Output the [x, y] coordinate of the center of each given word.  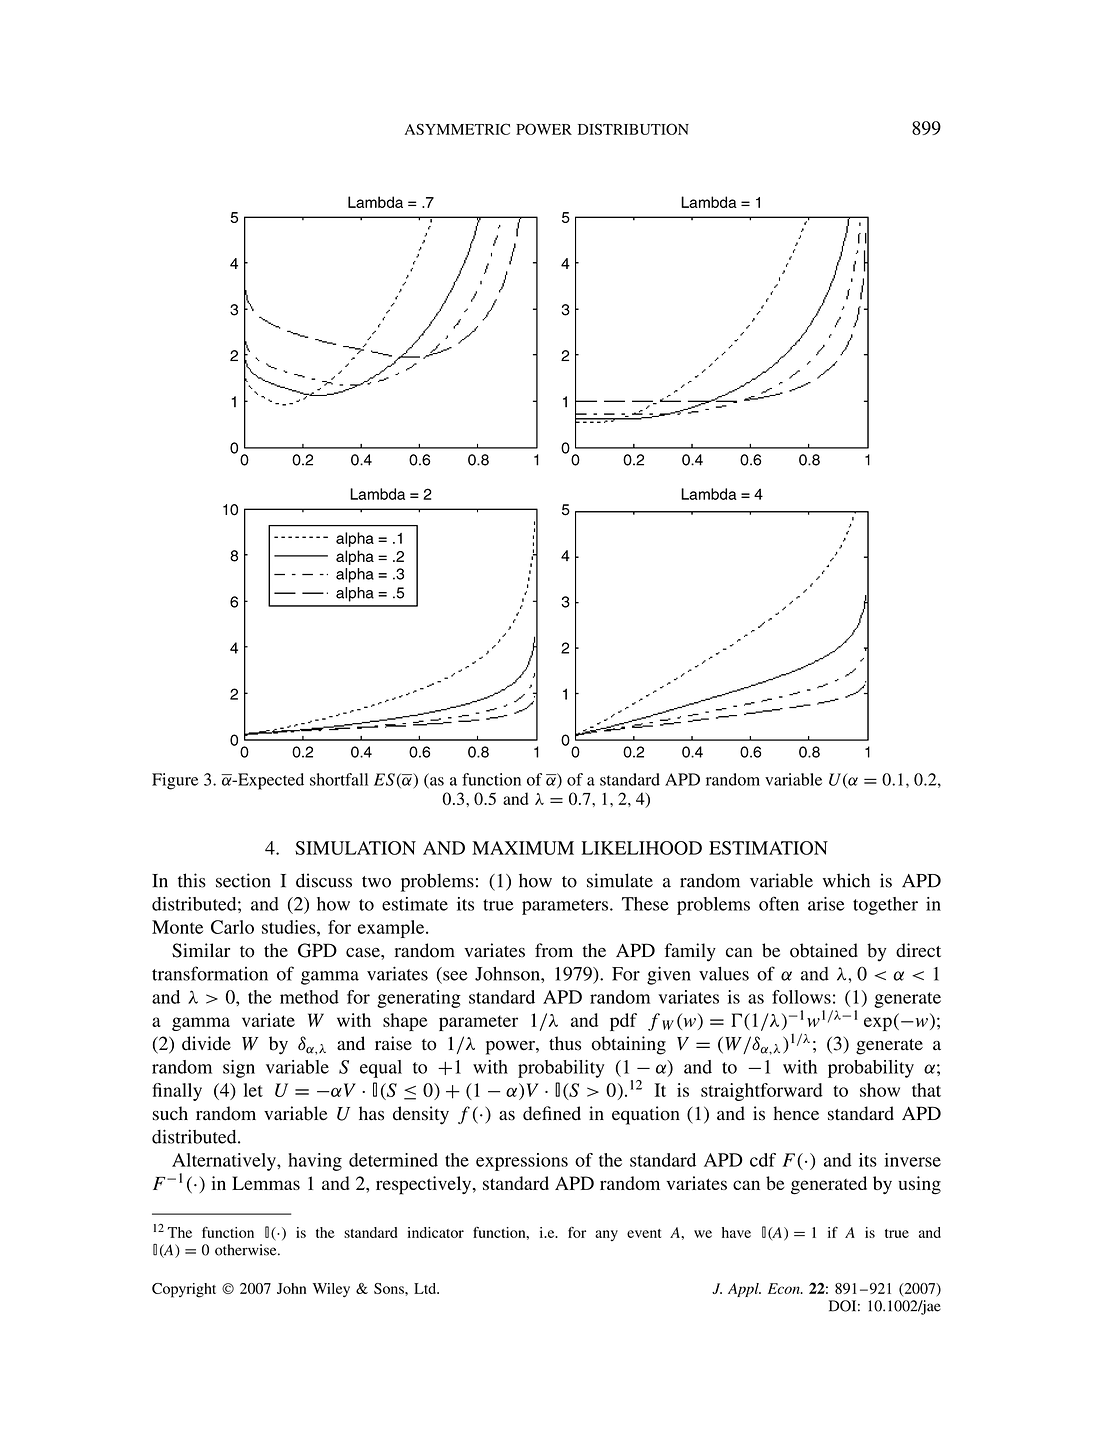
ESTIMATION [768, 848]
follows [801, 997]
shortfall [339, 779]
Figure [175, 781]
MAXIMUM [523, 848]
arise [826, 904]
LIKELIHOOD [642, 848]
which [846, 880]
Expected [270, 781]
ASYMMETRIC [457, 129]
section [243, 880]
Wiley [331, 1290]
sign [239, 1069]
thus [565, 1043]
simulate [620, 880]
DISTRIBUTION [633, 129]
